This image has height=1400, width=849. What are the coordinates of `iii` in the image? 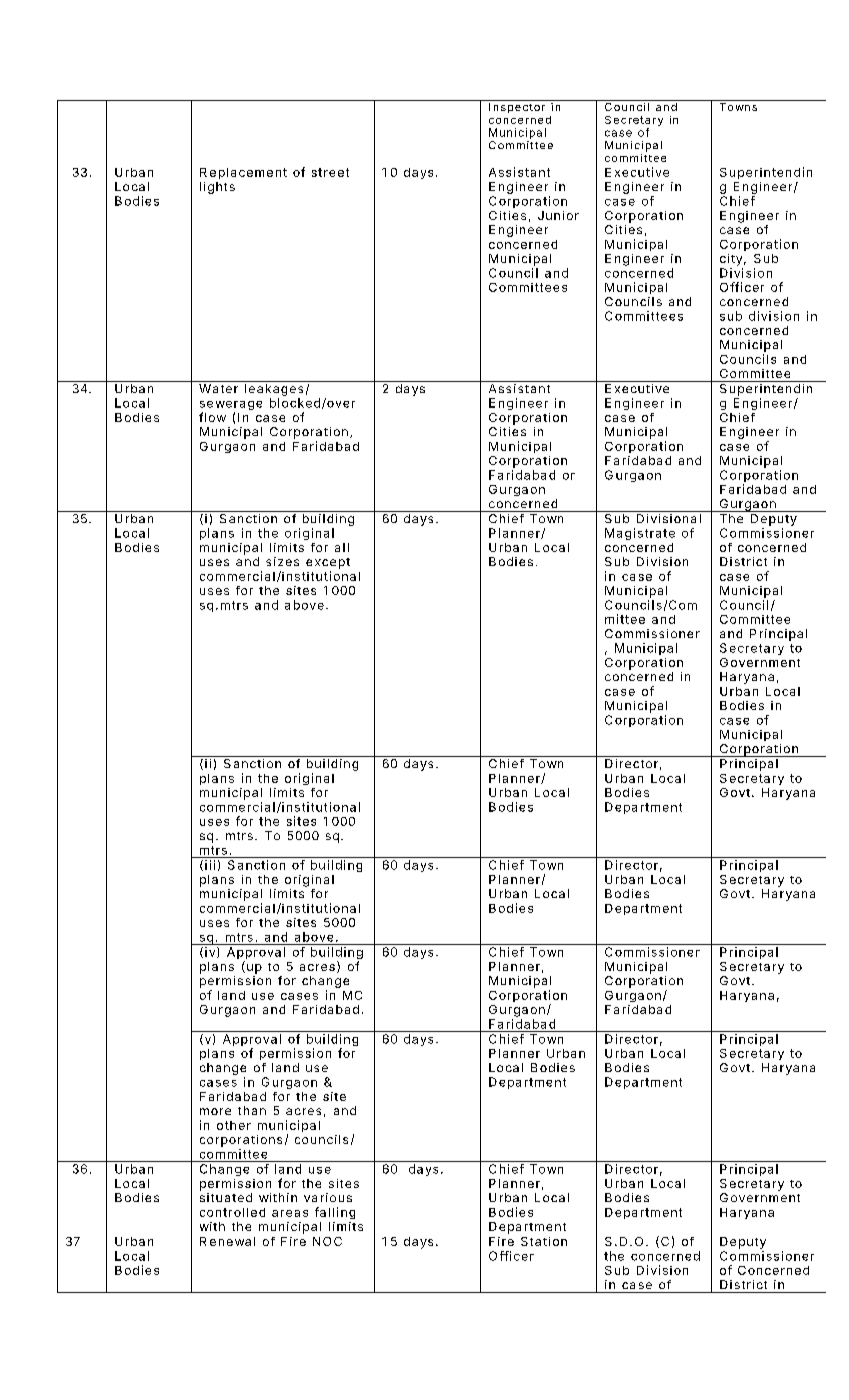 It's located at (210, 865).
